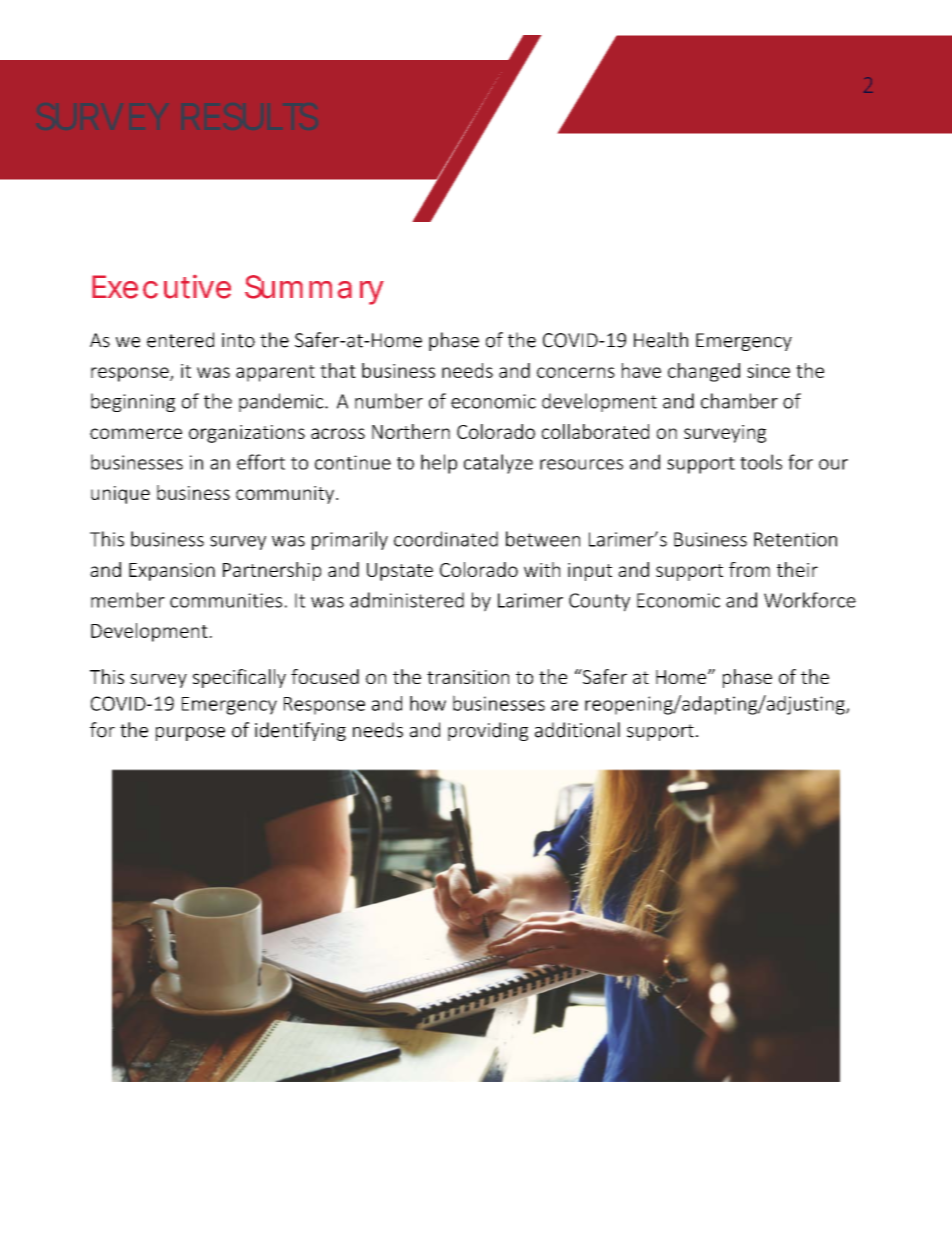 This page has width=952, height=1233. Describe the element at coordinates (226, 600) in the page. I see `communities` at that location.
